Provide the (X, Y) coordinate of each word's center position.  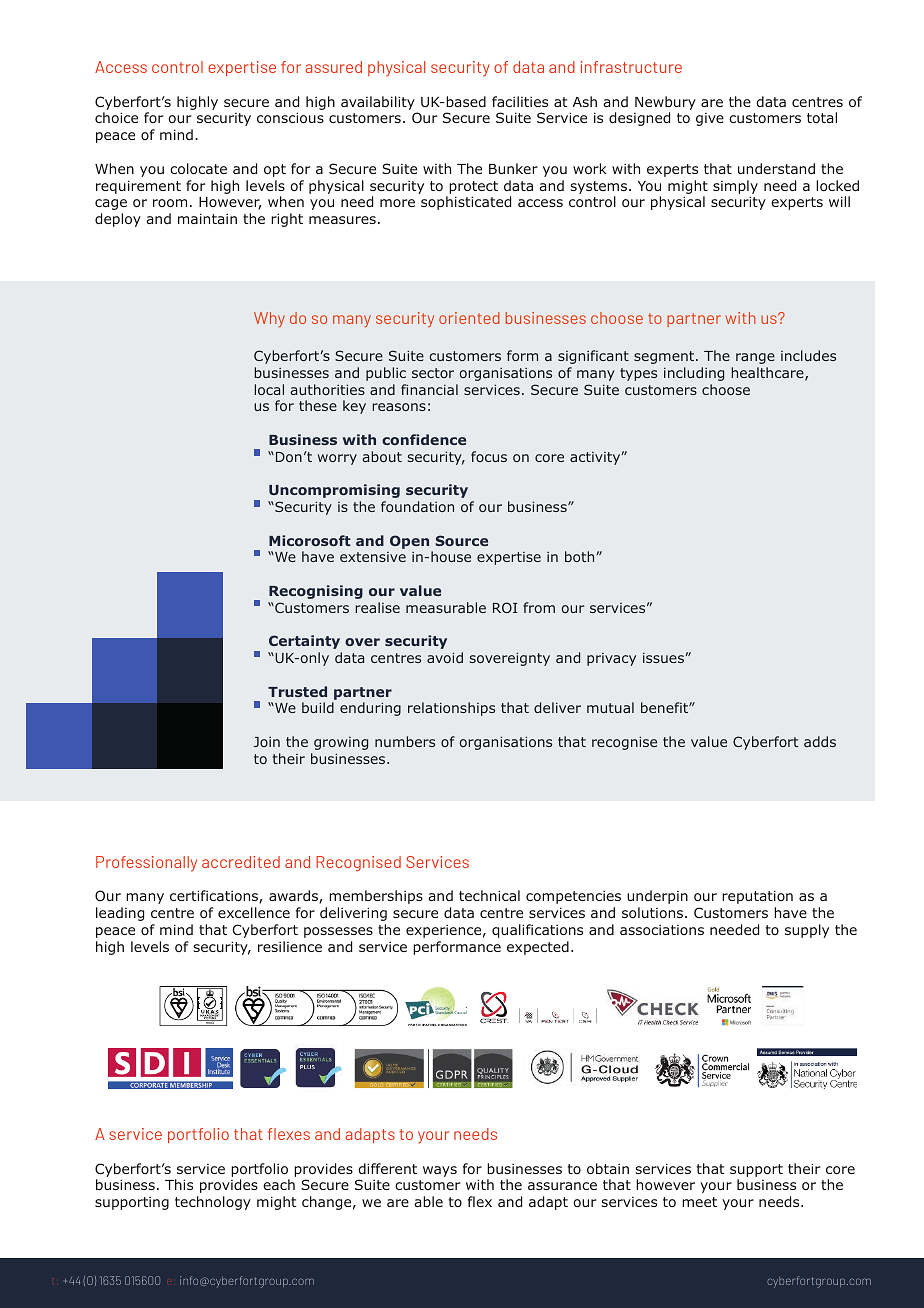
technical (489, 895)
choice (116, 117)
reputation (757, 897)
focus (489, 456)
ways (440, 1171)
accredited (241, 862)
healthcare (768, 374)
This (179, 1184)
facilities (520, 101)
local (269, 389)
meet (699, 1202)
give (710, 119)
